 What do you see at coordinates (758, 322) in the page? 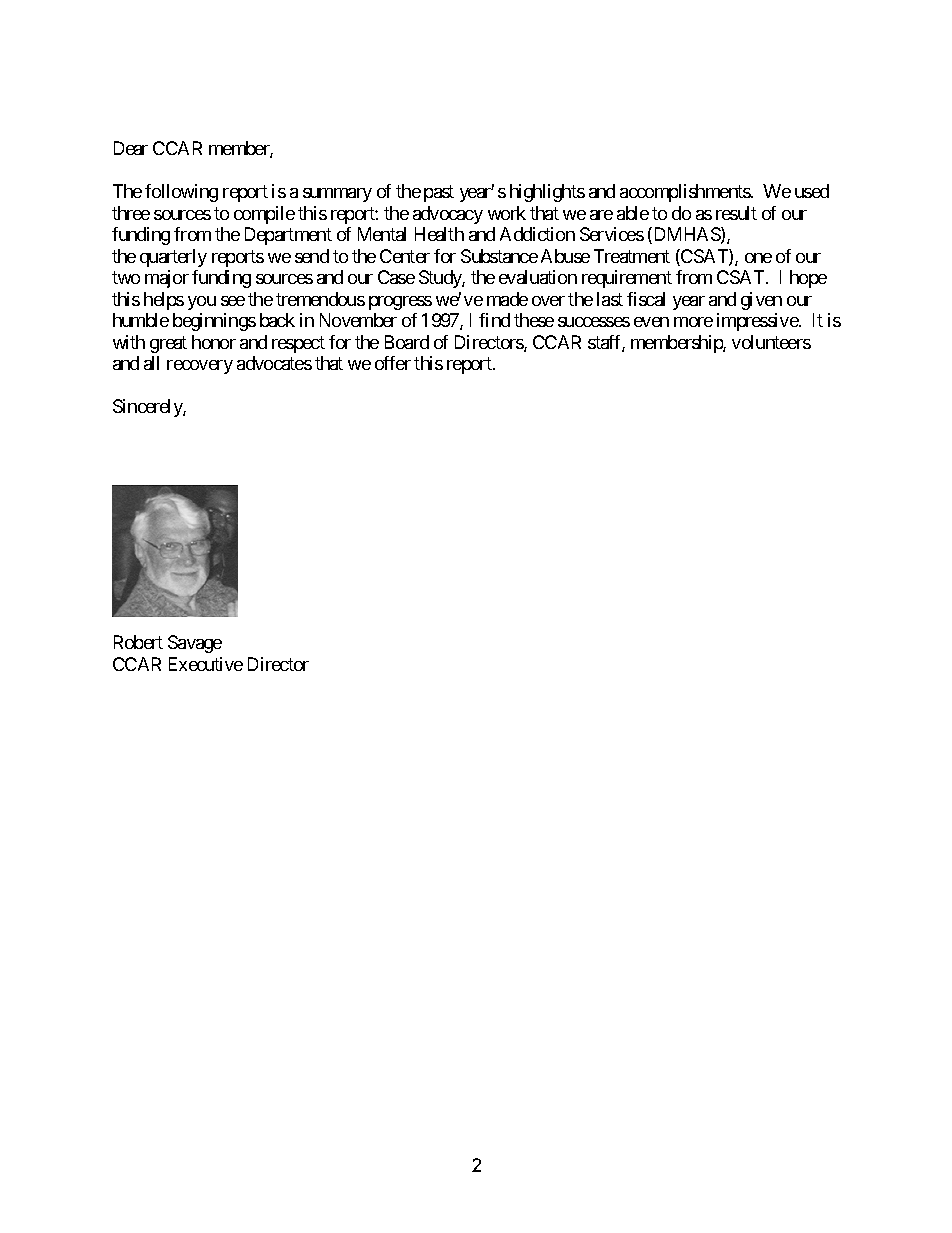
I see `impressive` at bounding box center [758, 322].
